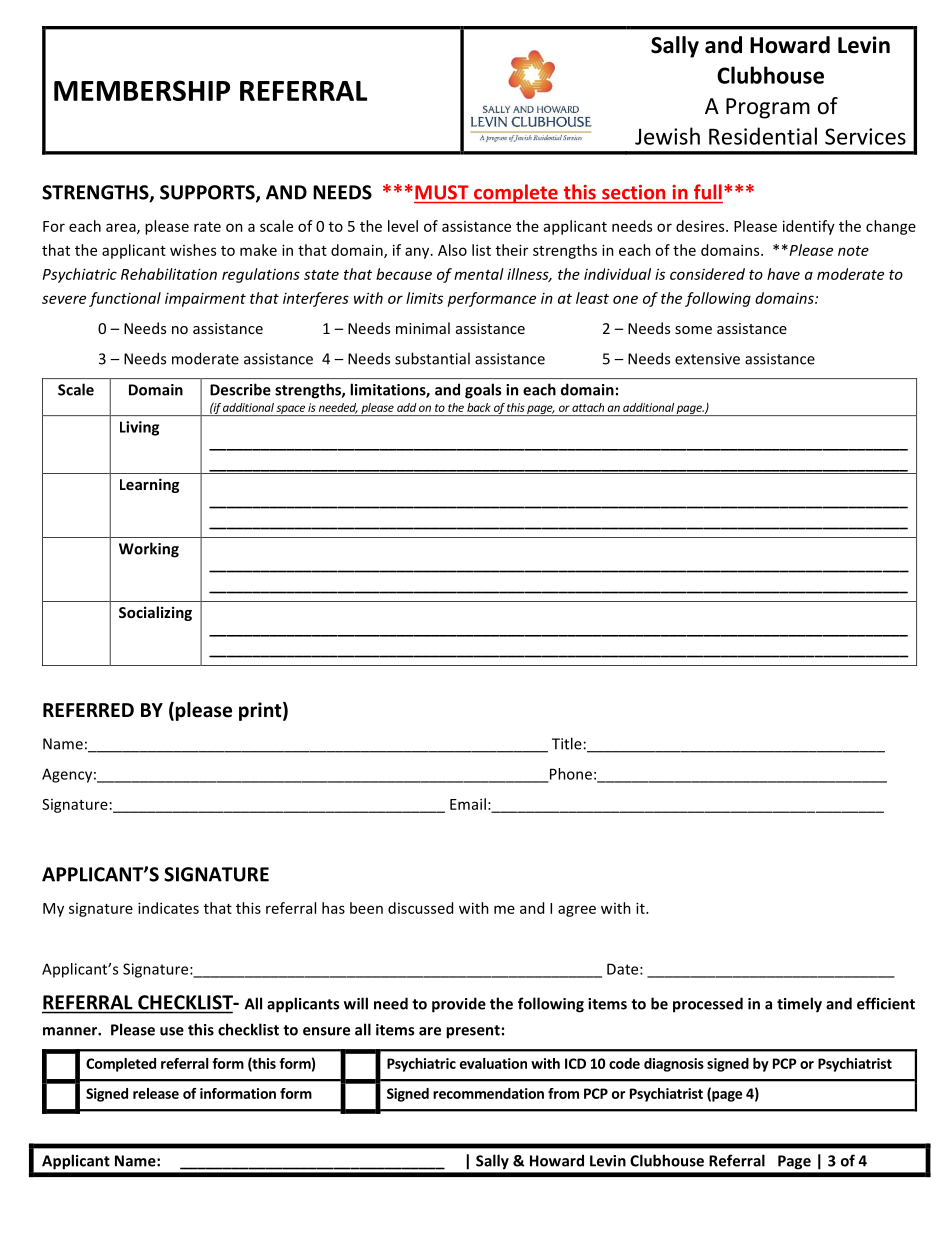 Image resolution: width=952 pixels, height=1233 pixels. Describe the element at coordinates (479, 407) in the screenshot. I see `back` at that location.
